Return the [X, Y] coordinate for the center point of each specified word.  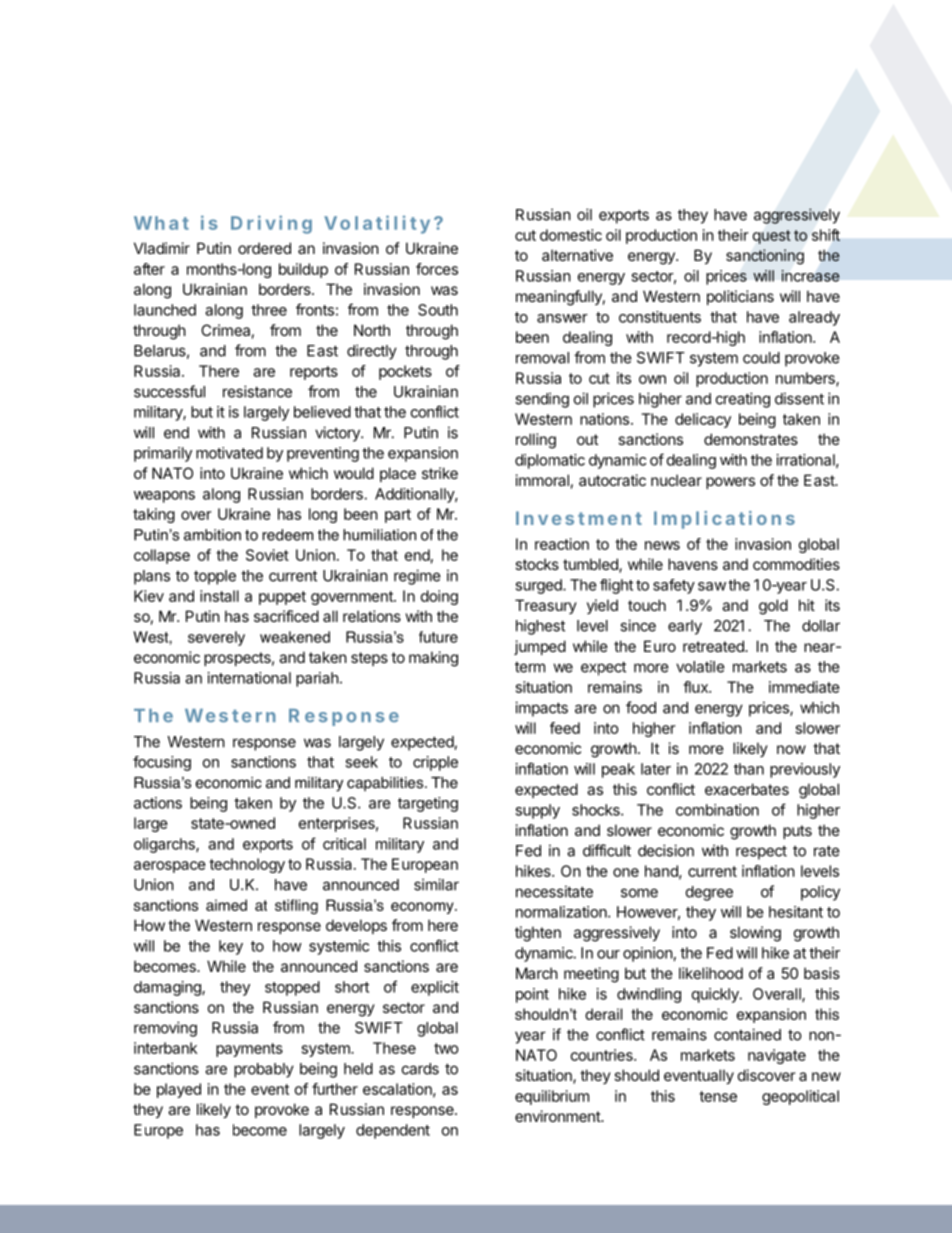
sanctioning [765, 257]
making [433, 659]
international [249, 678]
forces [437, 269]
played [179, 1090]
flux [696, 687]
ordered [264, 248]
